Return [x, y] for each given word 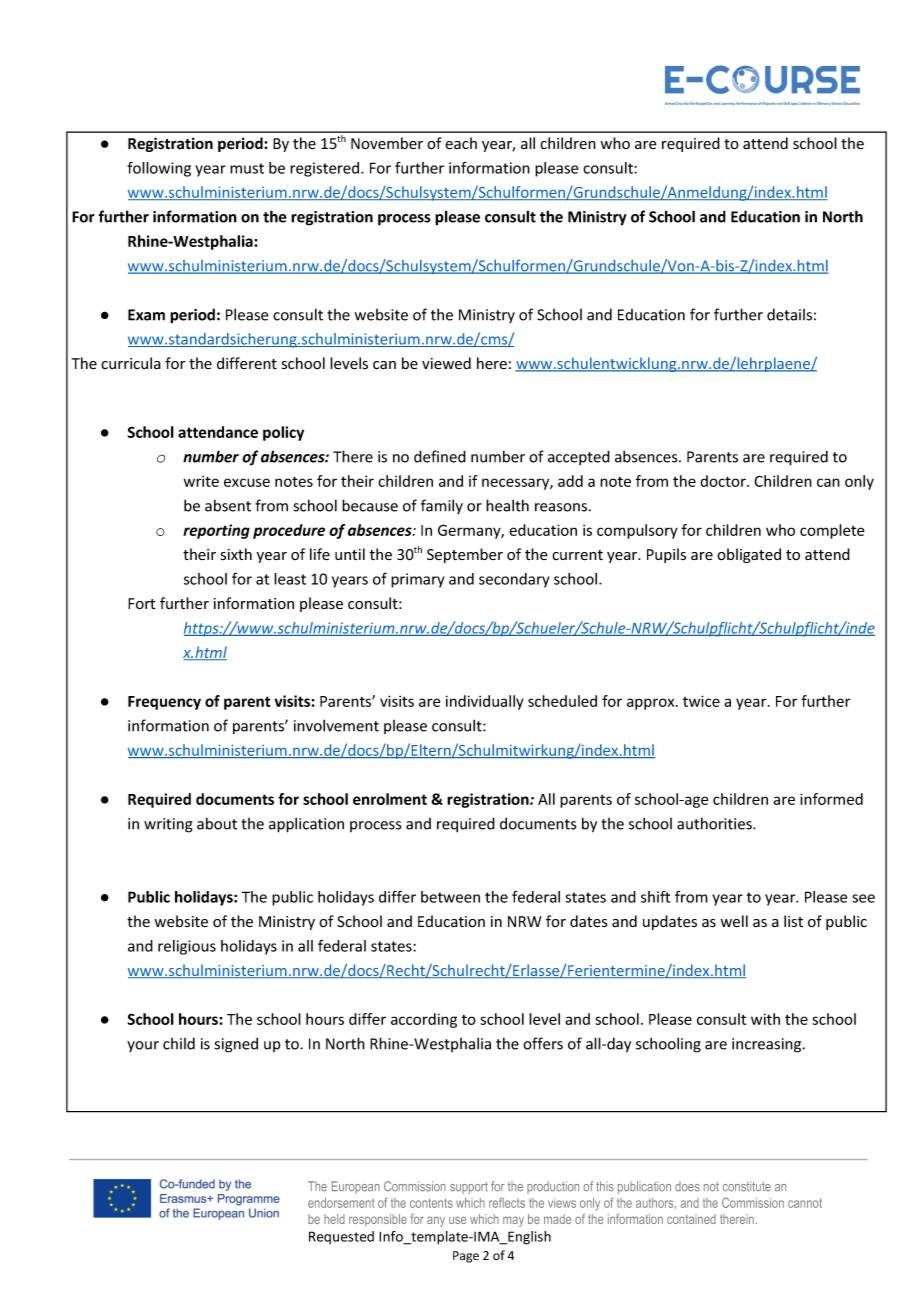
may [513, 1221]
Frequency [164, 703]
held [334, 1219]
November [387, 143]
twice [701, 701]
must [247, 168]
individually [485, 702]
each [461, 143]
